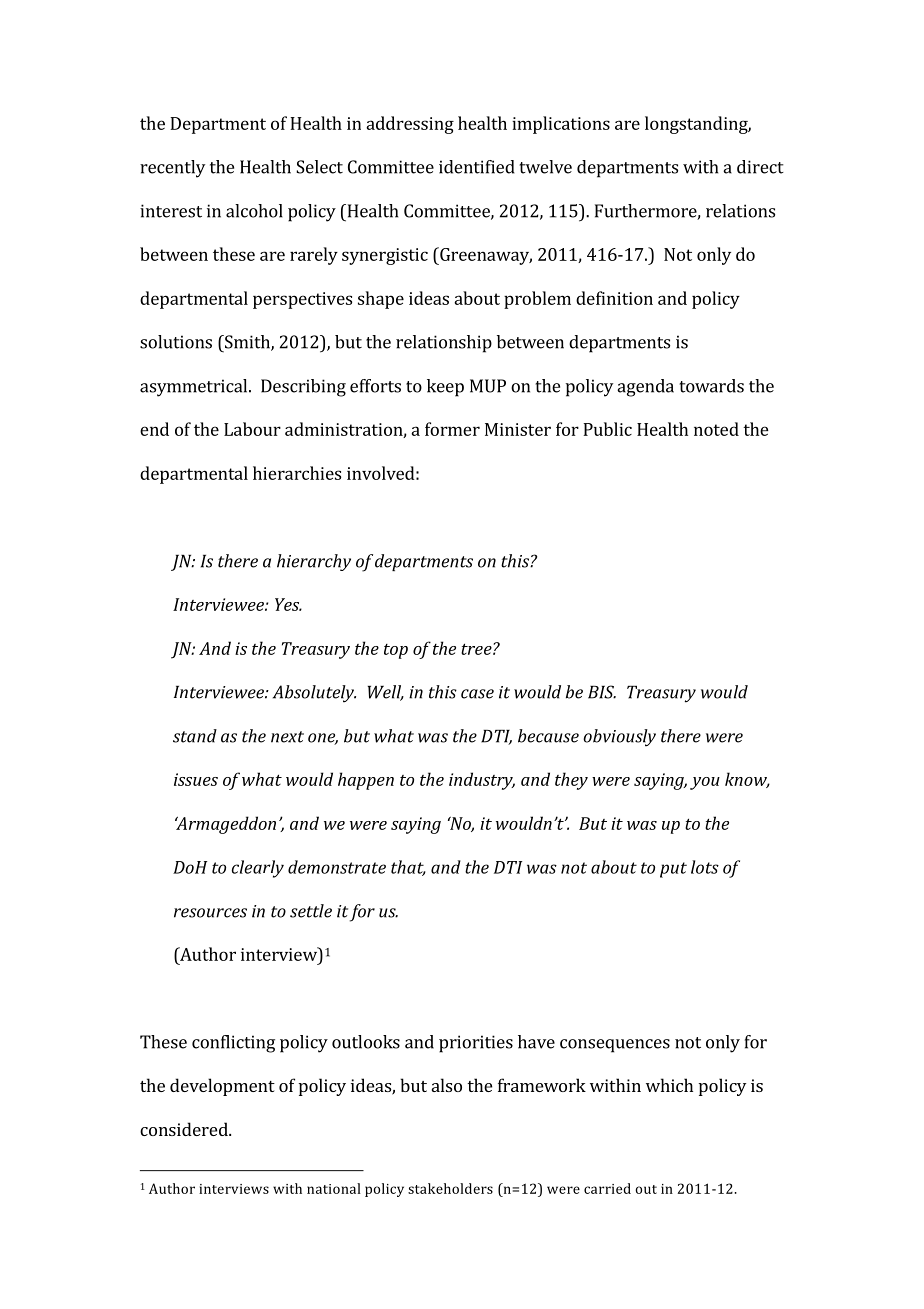 Image resolution: width=924 pixels, height=1309 pixels. I want to click on direct, so click(760, 167).
